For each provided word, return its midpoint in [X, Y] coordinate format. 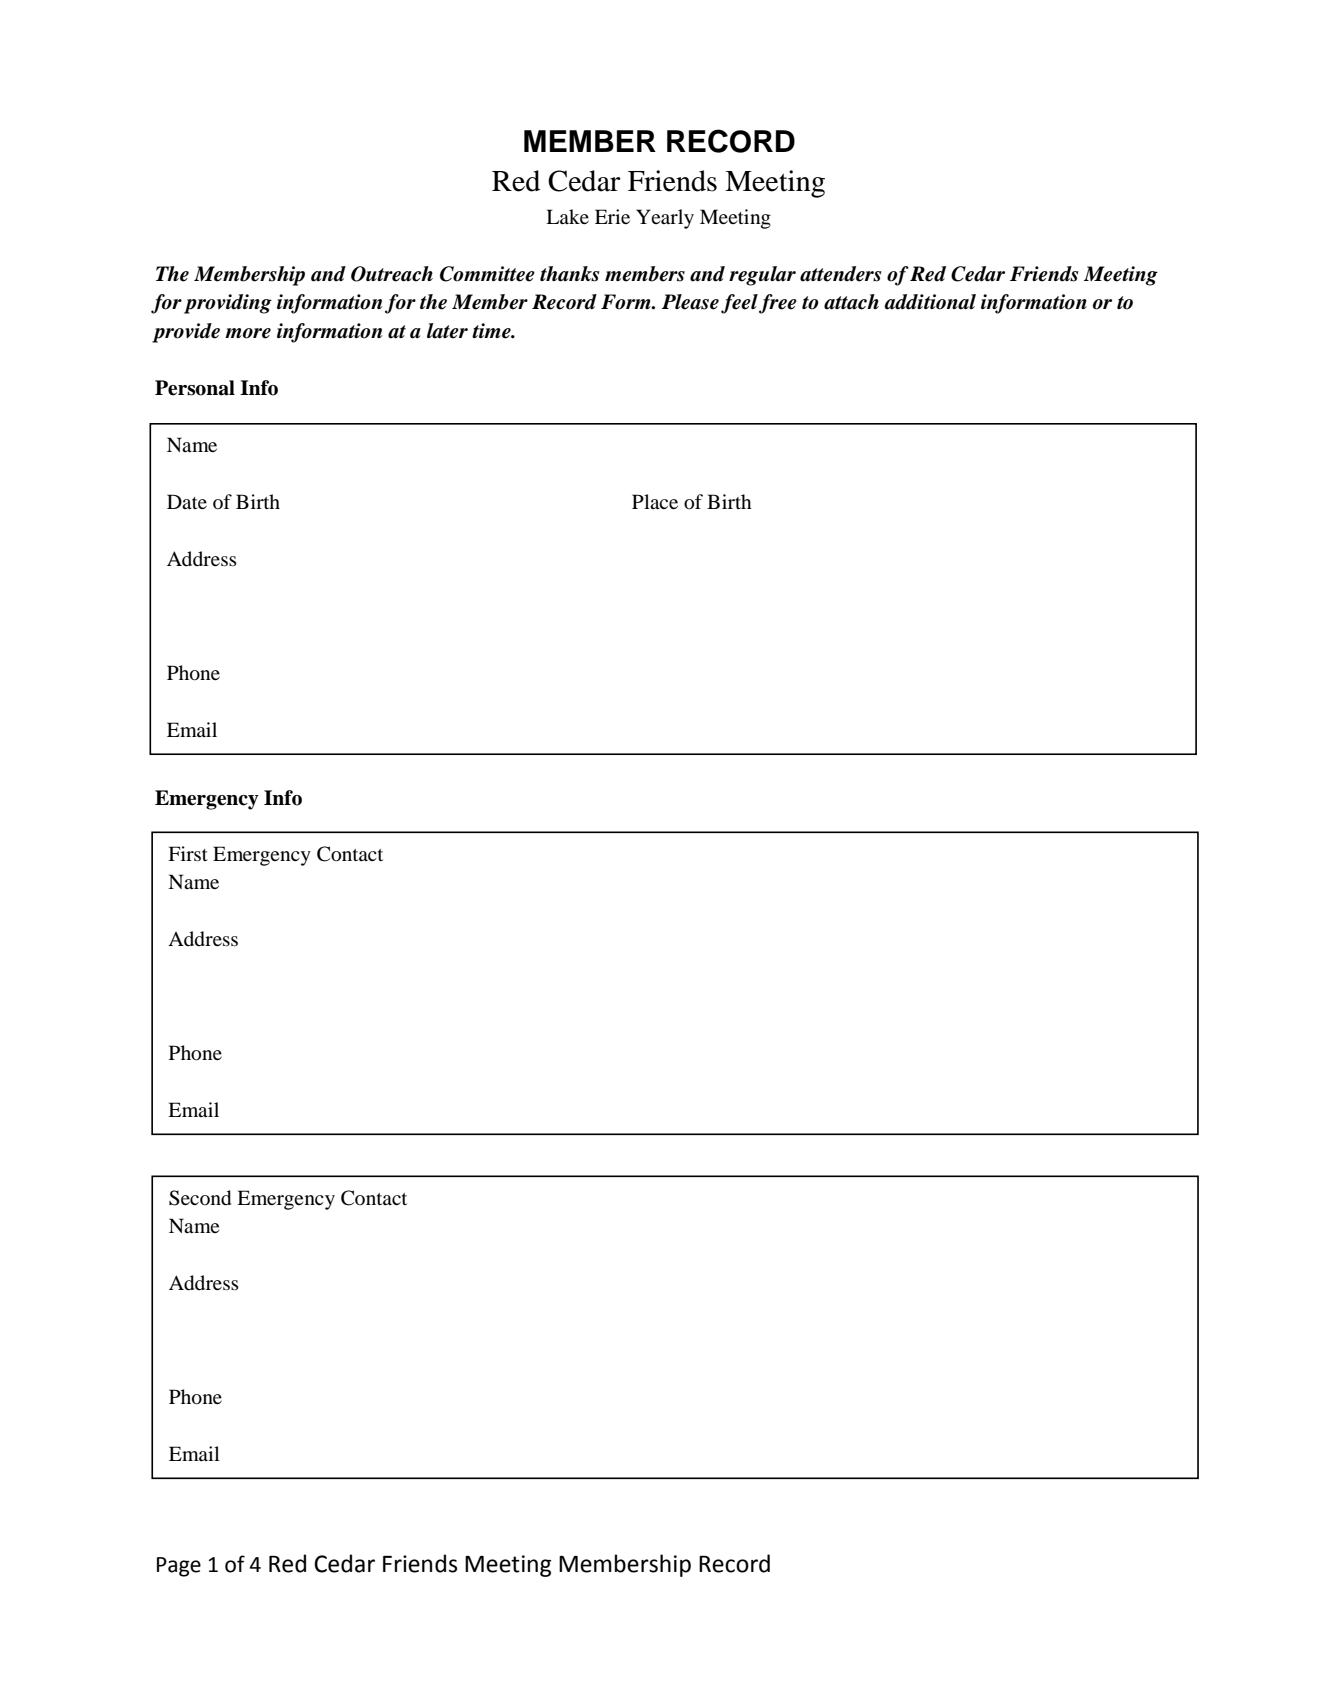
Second [200, 1198]
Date [187, 501]
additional [930, 302]
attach [851, 302]
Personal [195, 388]
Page [179, 1567]
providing [228, 304]
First [188, 853]
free [778, 304]
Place [655, 501]
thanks [569, 274]
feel [739, 304]
